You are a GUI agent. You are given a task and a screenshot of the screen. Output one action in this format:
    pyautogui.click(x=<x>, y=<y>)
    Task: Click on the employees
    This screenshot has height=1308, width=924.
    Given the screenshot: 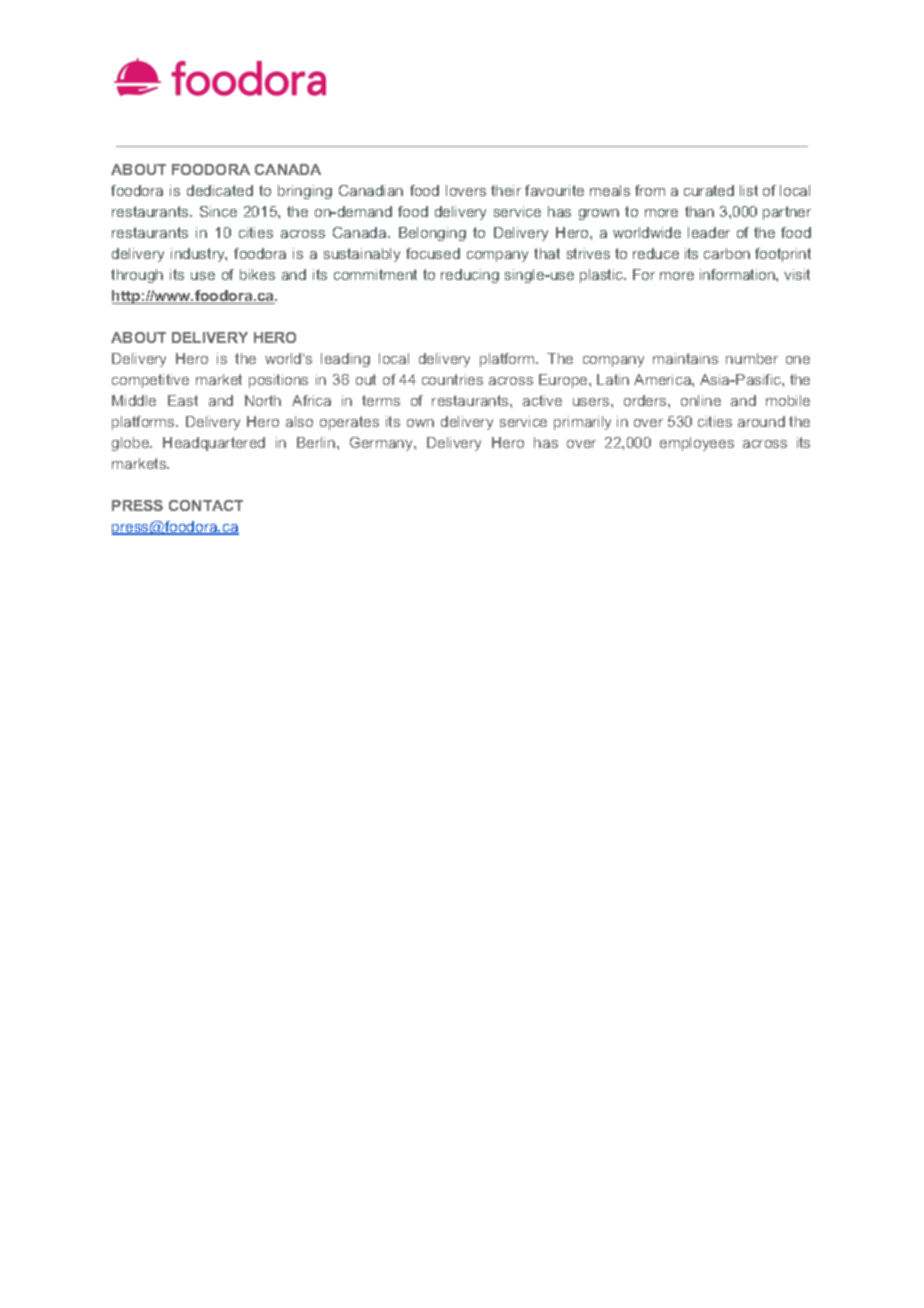 What is the action you would take?
    pyautogui.click(x=697, y=444)
